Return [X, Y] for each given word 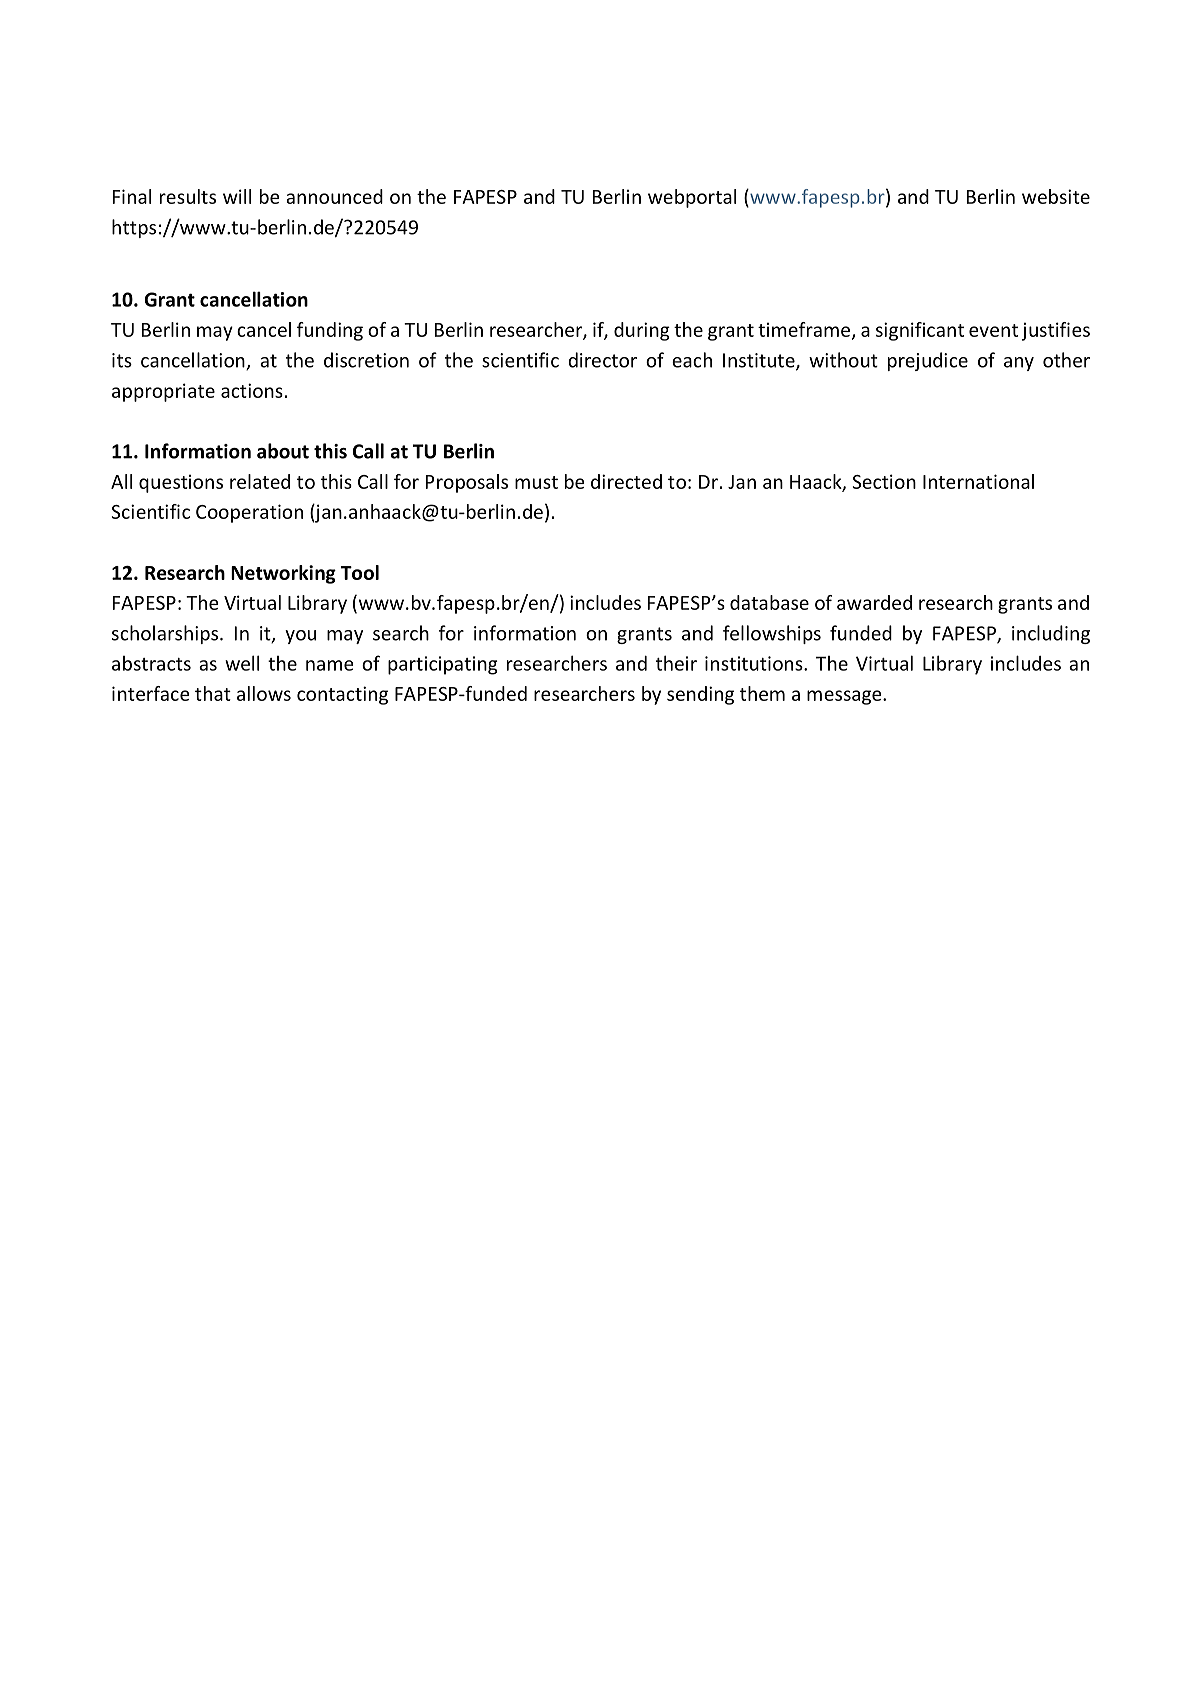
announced [334, 196]
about [283, 451]
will [237, 196]
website [1056, 196]
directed [626, 481]
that [213, 693]
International [978, 481]
